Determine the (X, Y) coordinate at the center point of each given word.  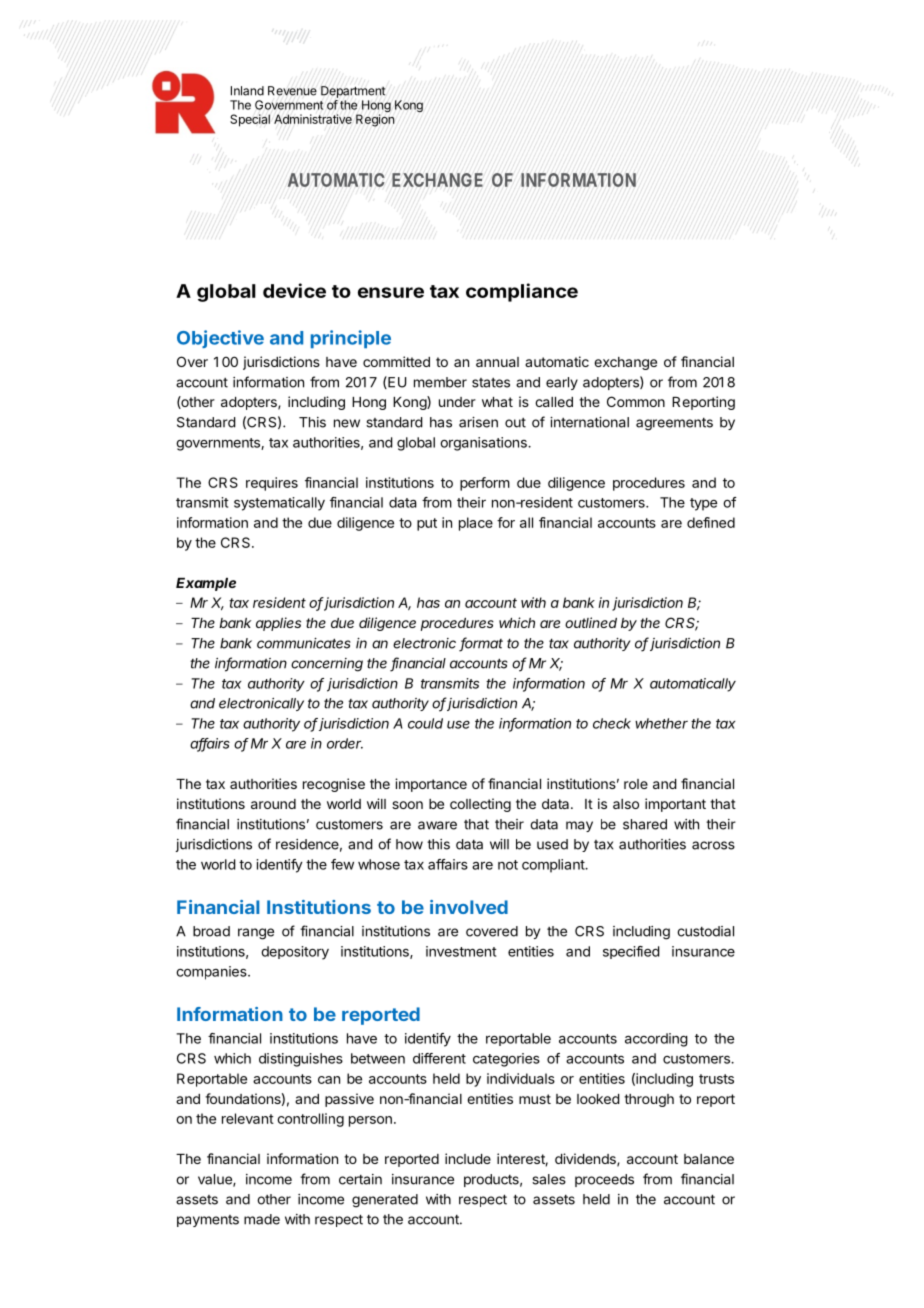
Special (250, 120)
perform (485, 484)
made (262, 1219)
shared (645, 824)
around (273, 804)
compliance (522, 292)
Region (375, 120)
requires (272, 484)
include (468, 1158)
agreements (674, 424)
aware (437, 825)
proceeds (604, 1180)
